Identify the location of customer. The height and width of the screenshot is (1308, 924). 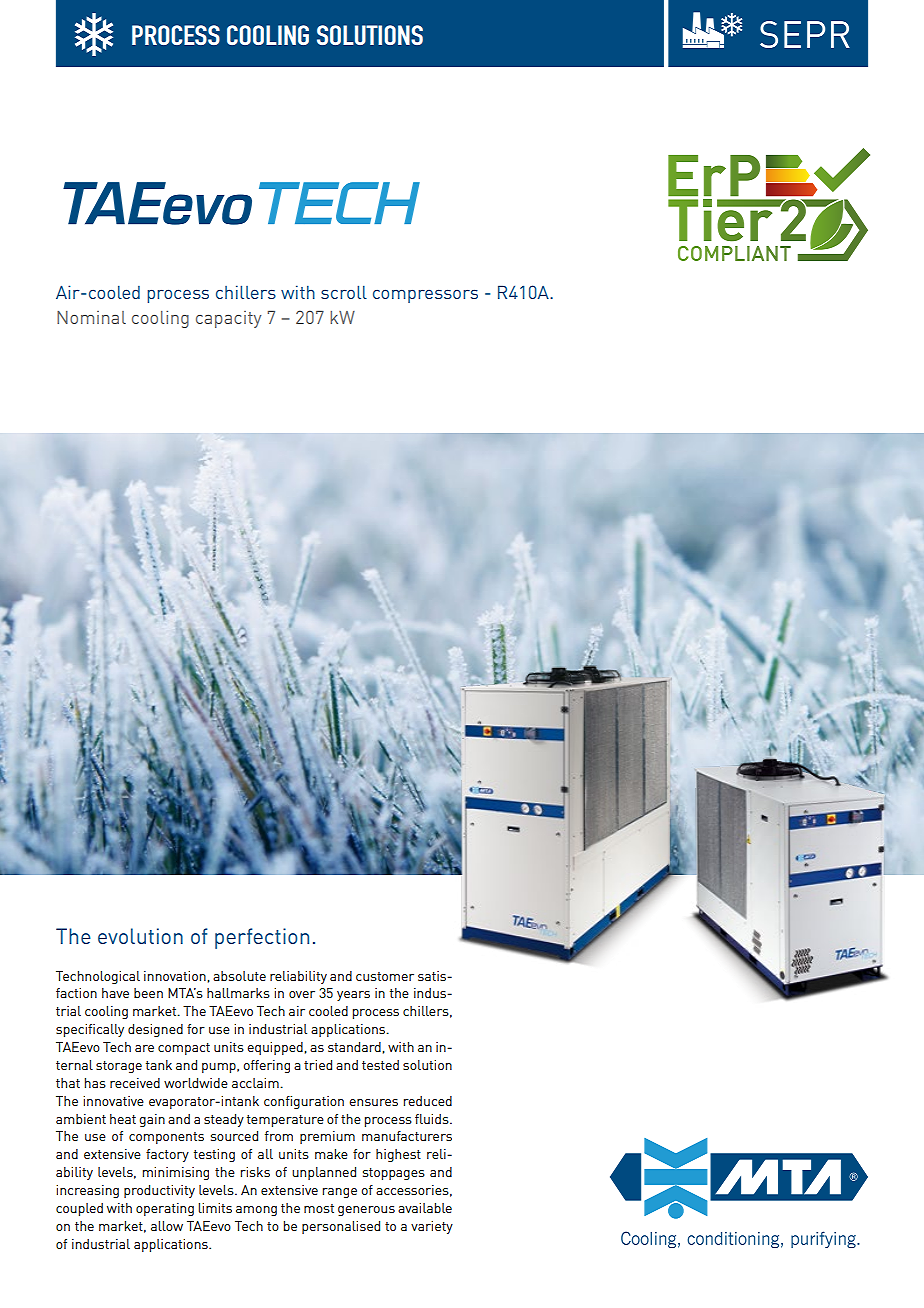
(385, 976).
